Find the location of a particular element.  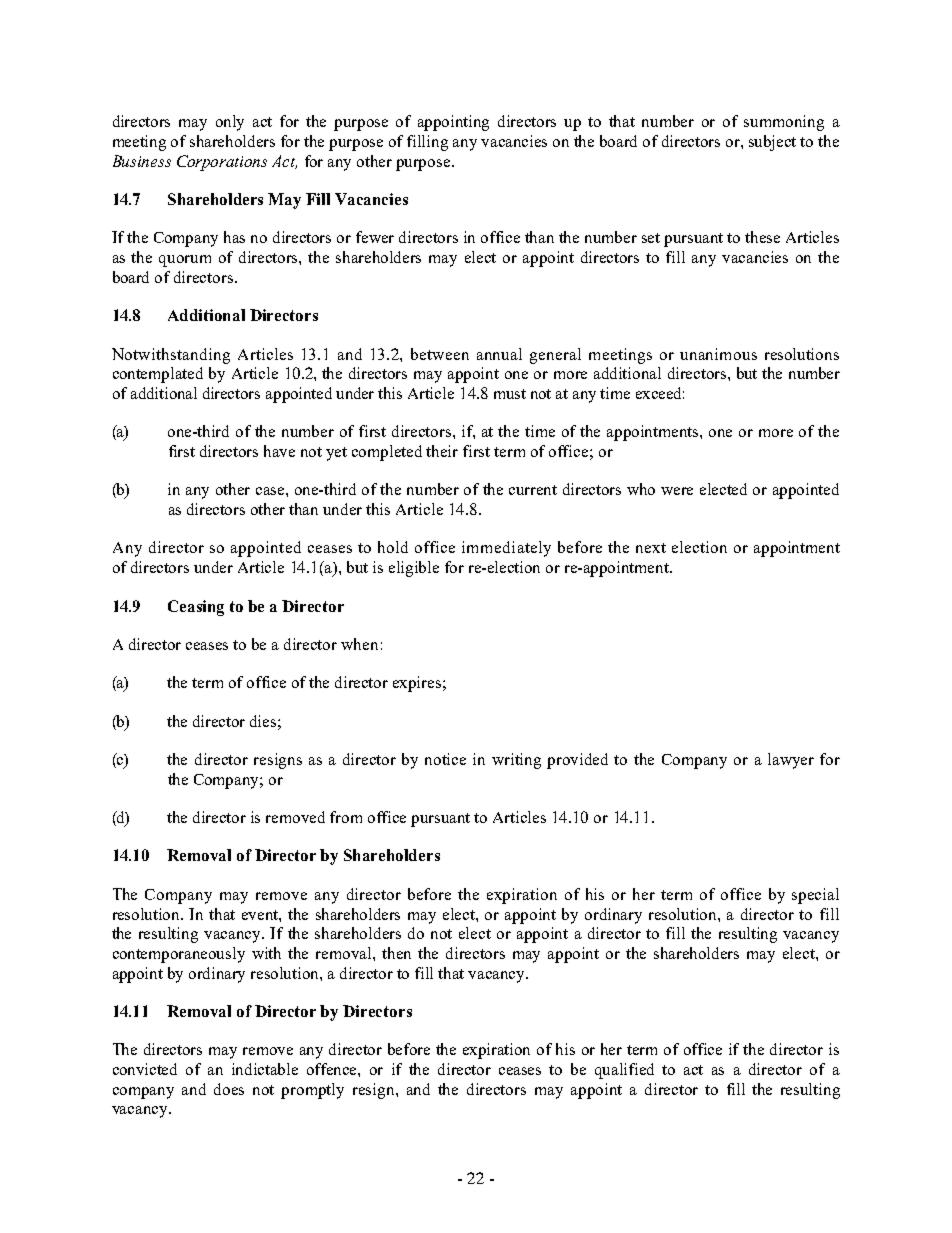

must is located at coordinates (510, 394).
